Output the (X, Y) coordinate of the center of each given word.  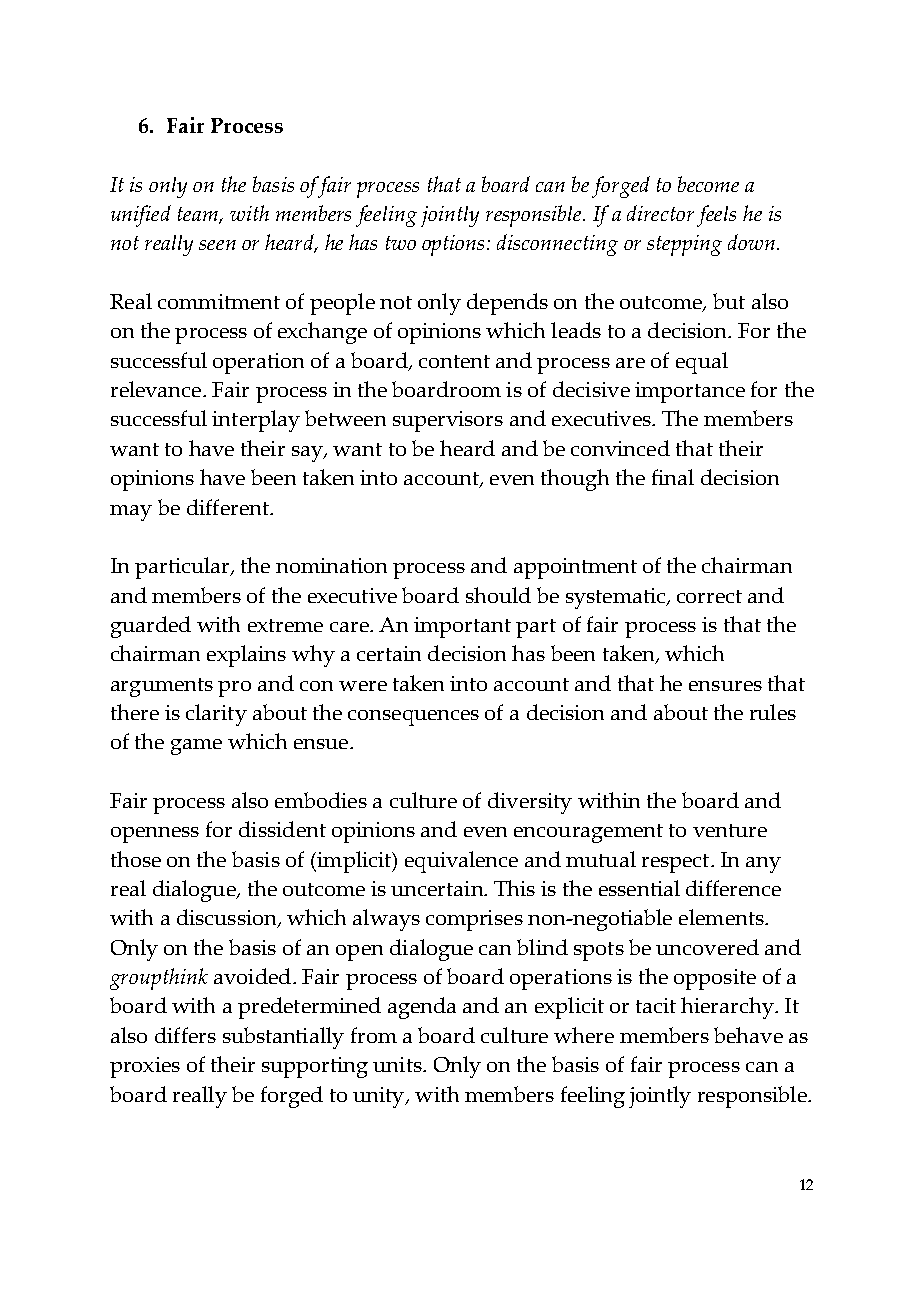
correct (709, 596)
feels (716, 216)
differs (185, 1035)
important (462, 627)
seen (217, 245)
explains (246, 656)
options (453, 245)
